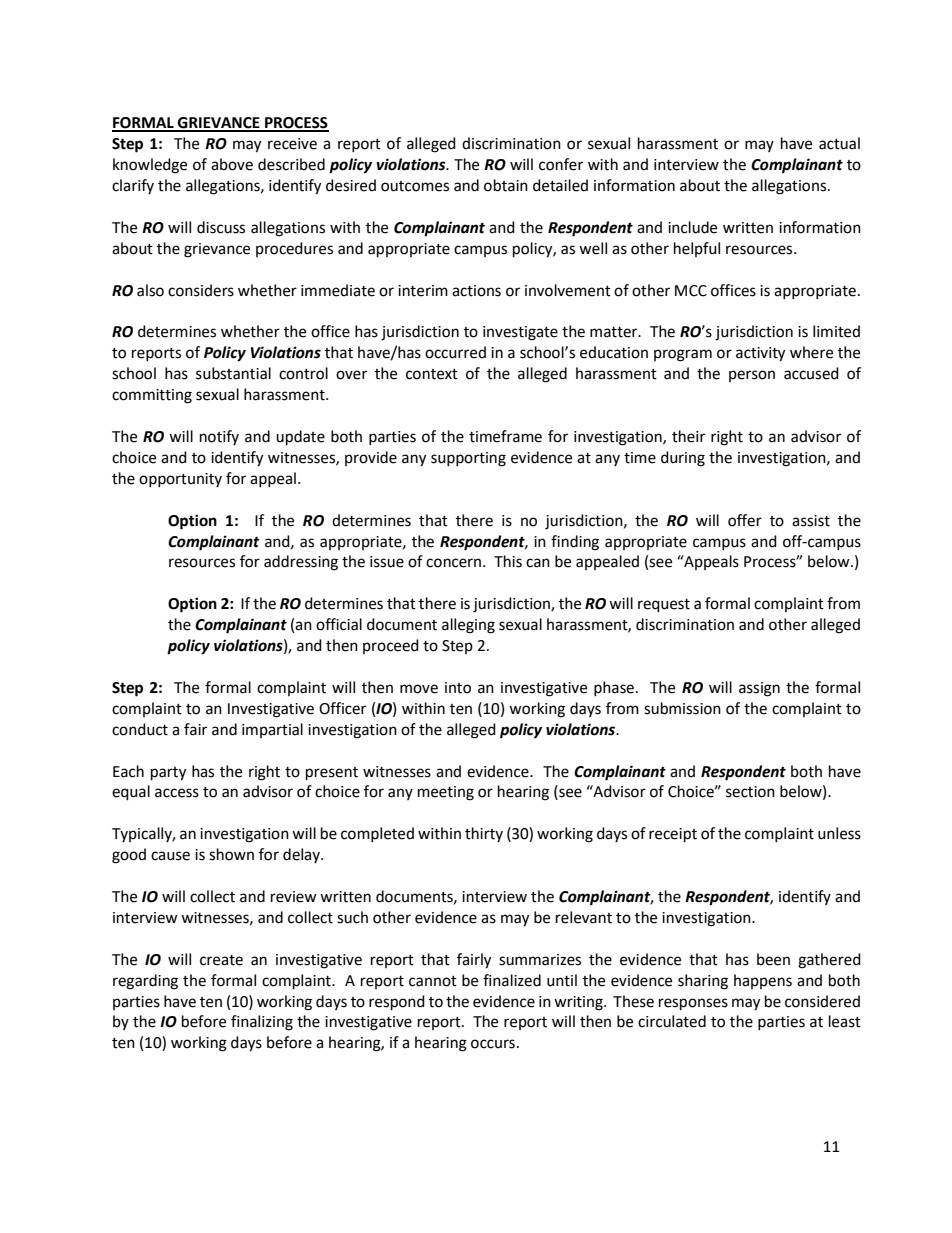 This screenshot has height=1233, width=952. I want to click on finalizing, so click(262, 1023).
